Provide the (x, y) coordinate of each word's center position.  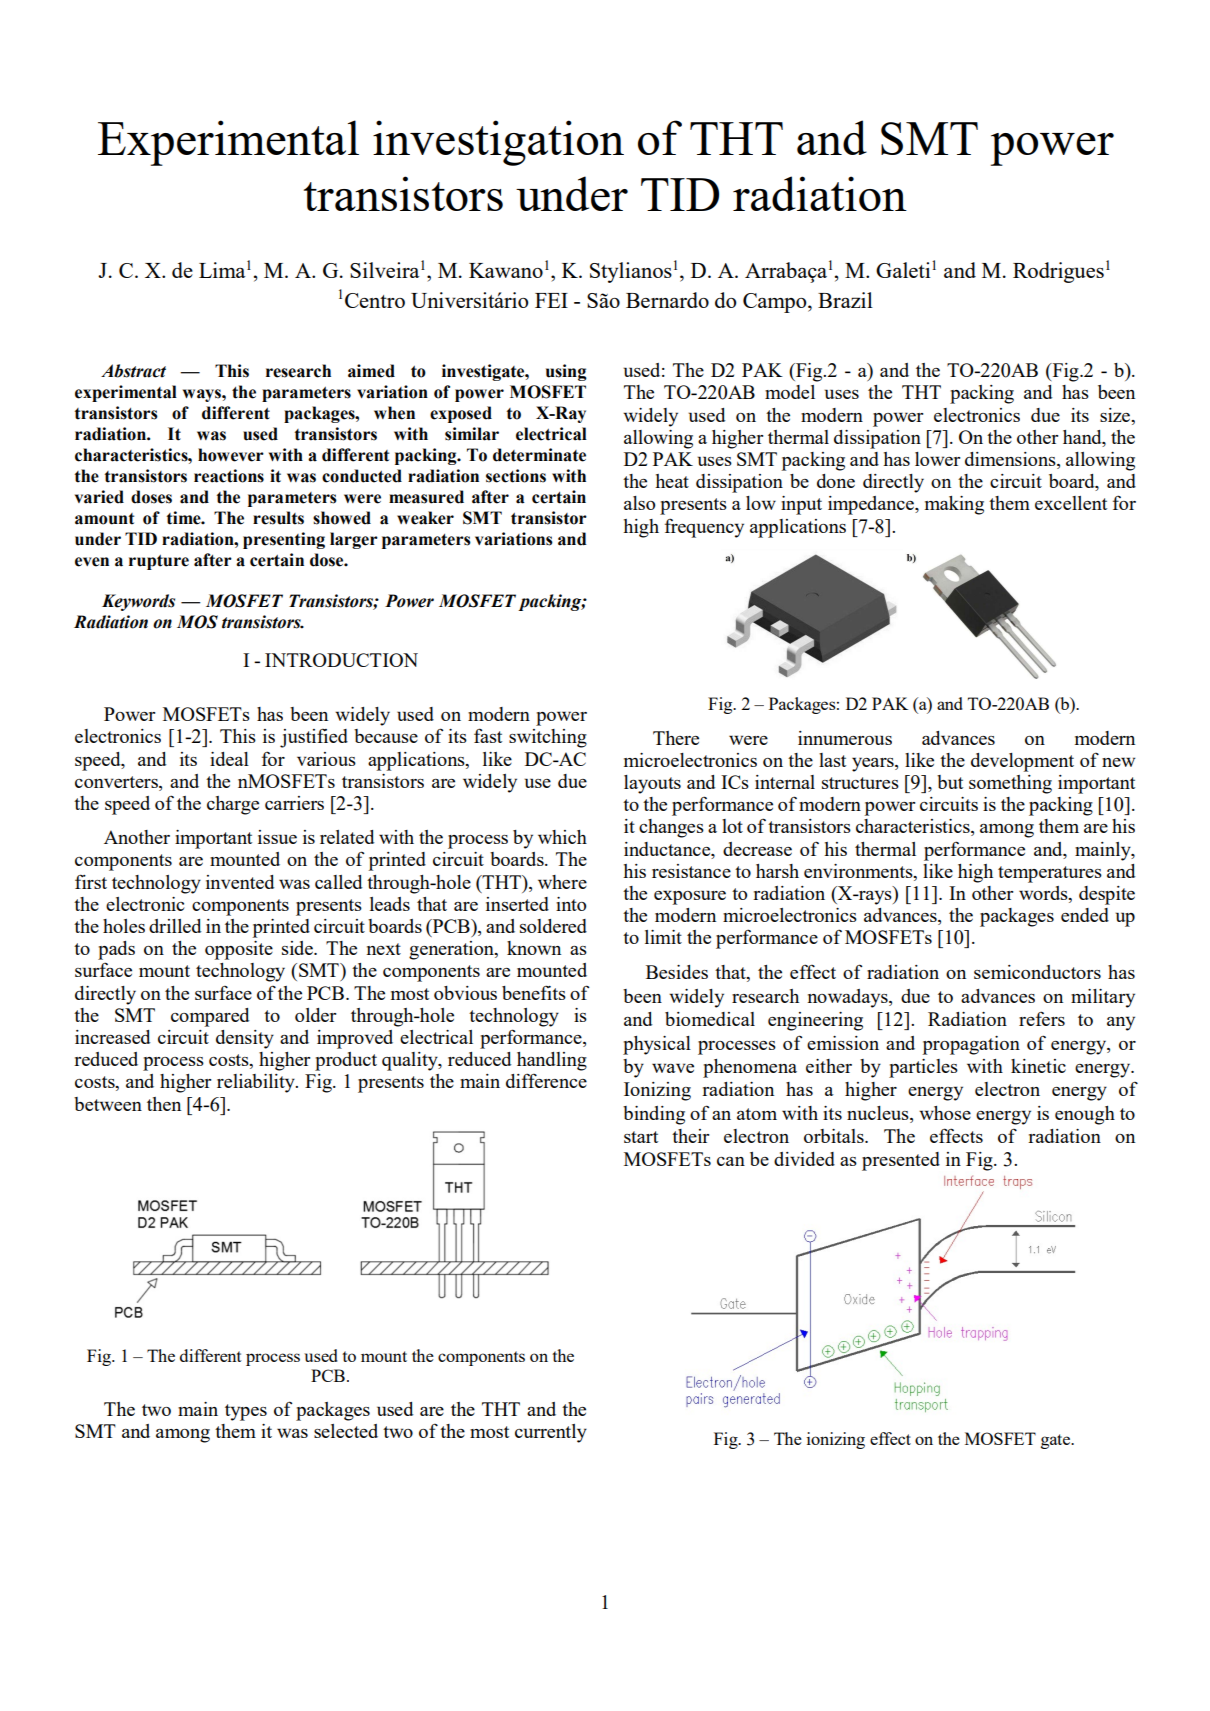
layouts (652, 784)
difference (546, 1080)
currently (551, 1433)
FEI (551, 300)
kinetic (1038, 1066)
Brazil (845, 300)
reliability (257, 1083)
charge (233, 805)
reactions (229, 476)
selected (346, 1431)
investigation (498, 143)
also (639, 503)
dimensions (1011, 460)
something (1010, 784)
